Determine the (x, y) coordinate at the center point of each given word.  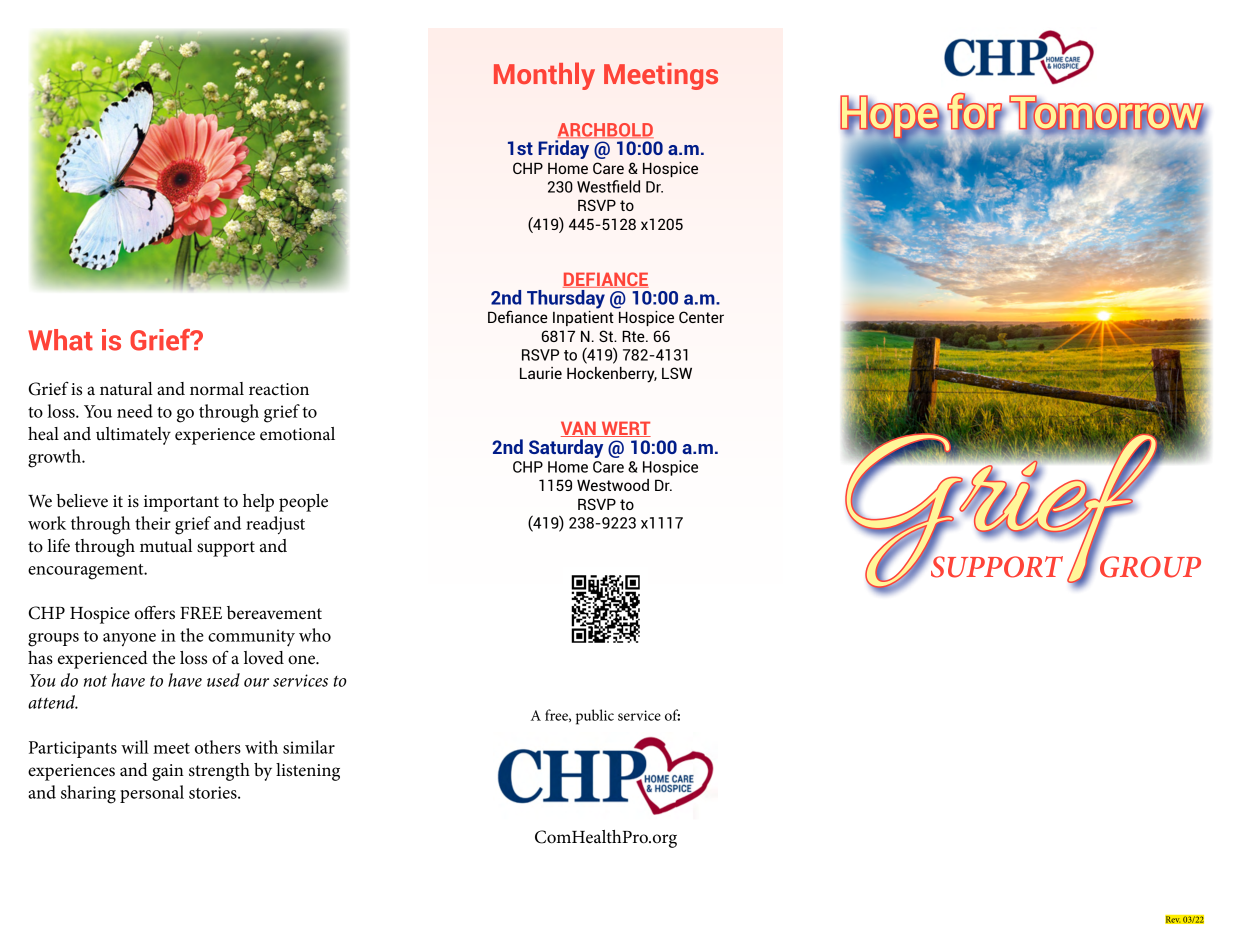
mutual (166, 546)
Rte (634, 336)
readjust (275, 525)
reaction (279, 389)
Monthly (544, 76)
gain (168, 772)
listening (308, 772)
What (60, 340)
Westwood (613, 485)
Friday (563, 149)
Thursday (566, 299)
